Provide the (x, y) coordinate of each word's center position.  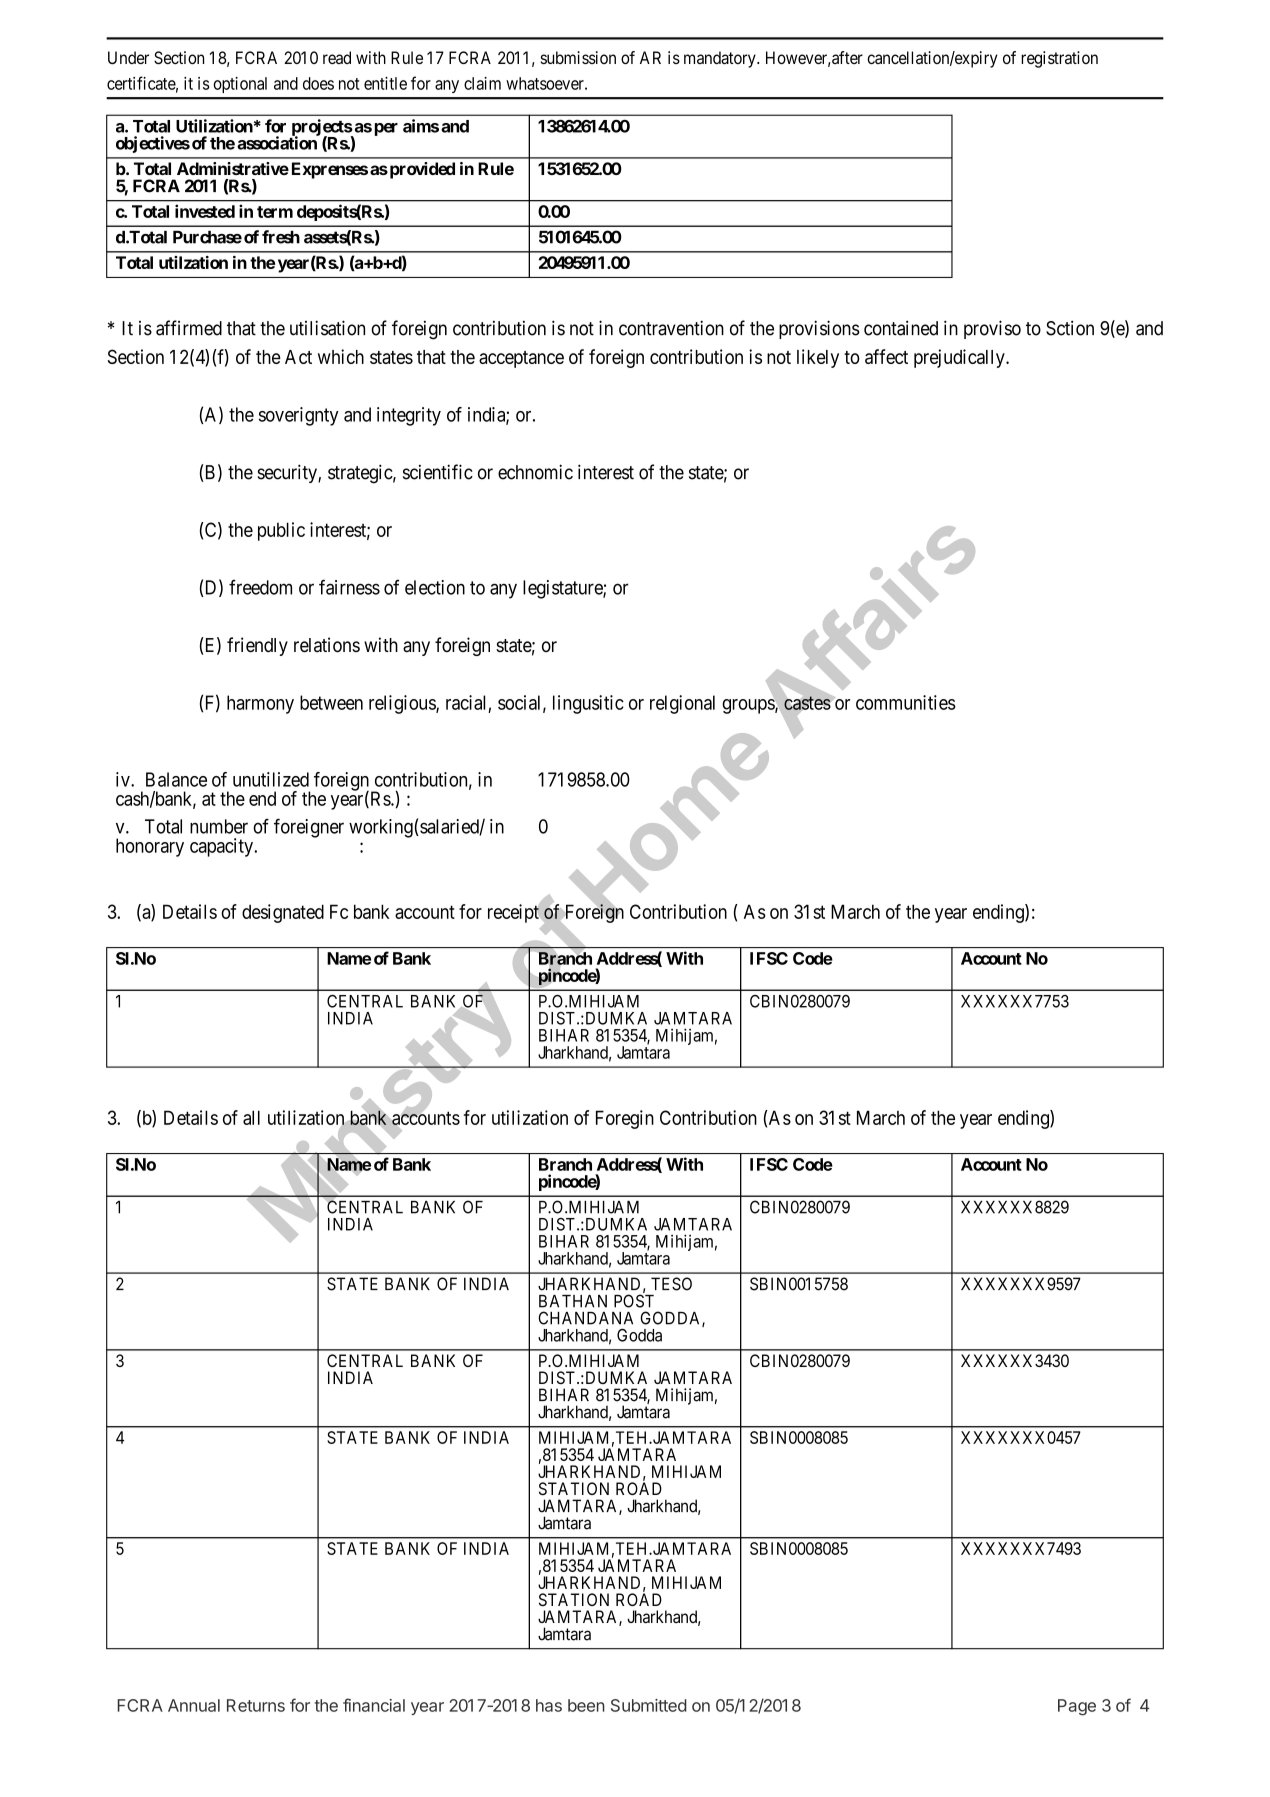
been (586, 1705)
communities (906, 702)
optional (240, 85)
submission (578, 57)
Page (1077, 1707)
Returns (256, 1705)
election (435, 587)
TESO (671, 1284)
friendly (257, 646)
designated (283, 913)
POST (634, 1301)
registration (1059, 59)
